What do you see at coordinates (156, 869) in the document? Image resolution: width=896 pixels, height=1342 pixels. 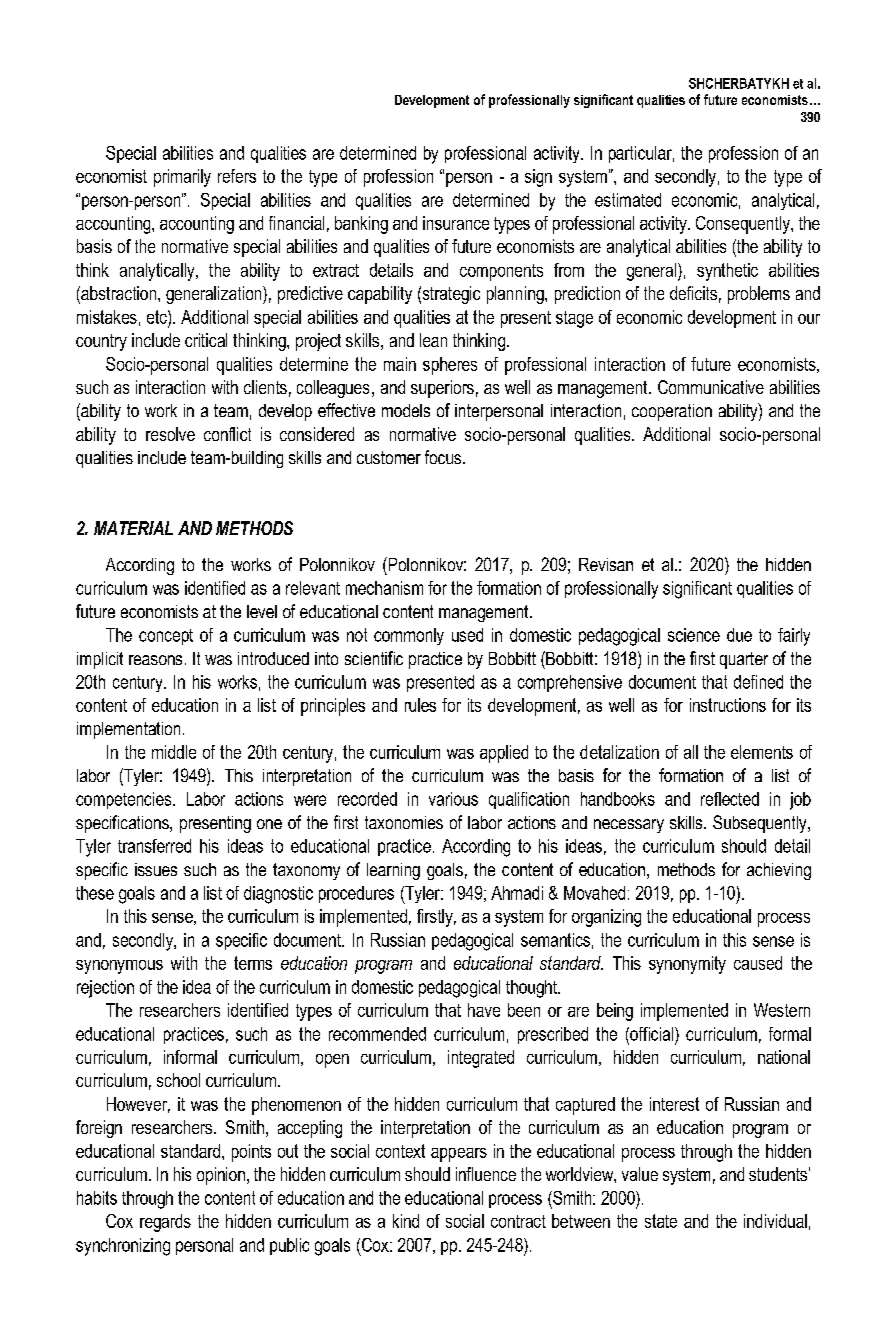 I see `issues` at bounding box center [156, 869].
